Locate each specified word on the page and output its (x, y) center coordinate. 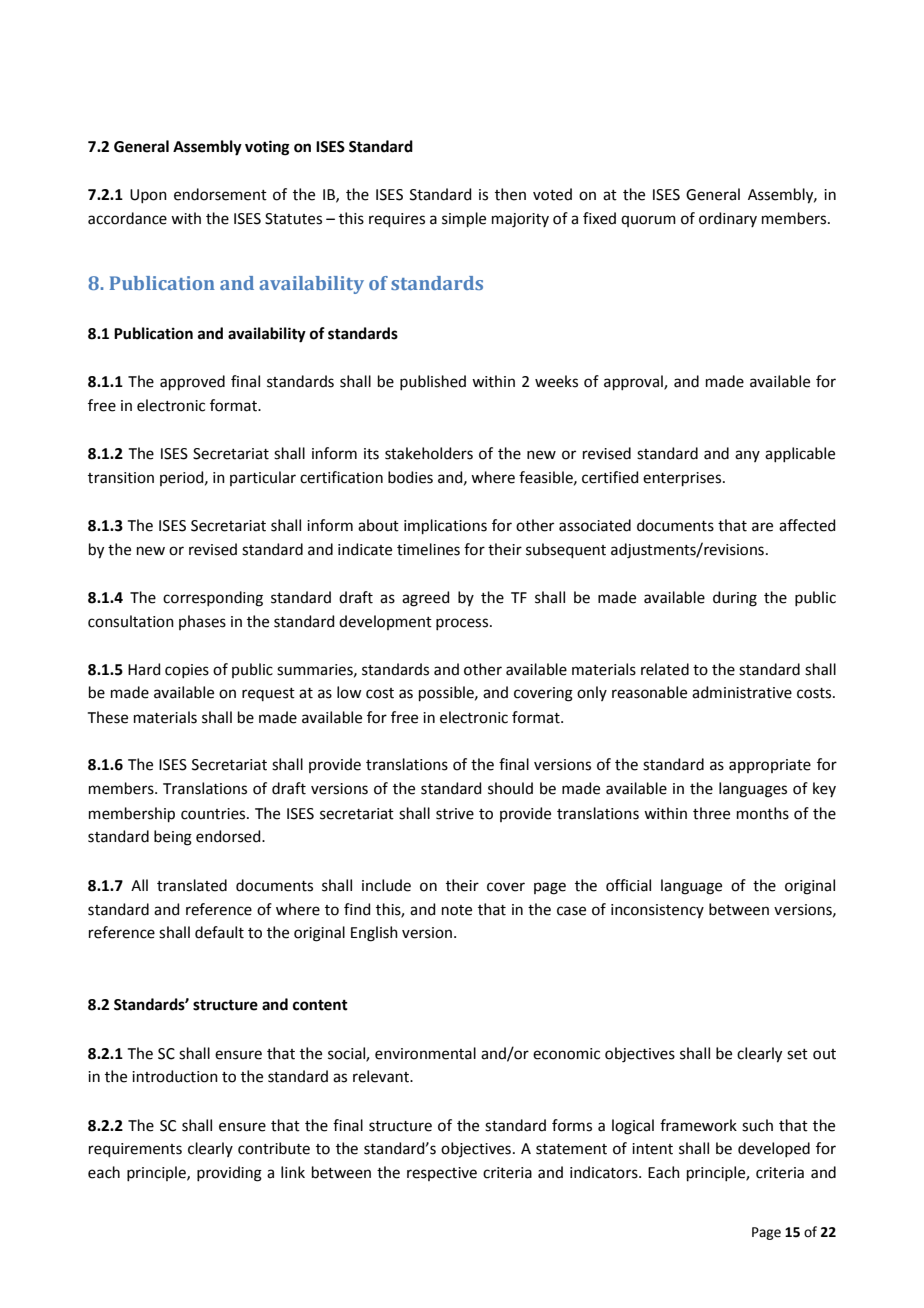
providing (229, 1174)
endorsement (220, 194)
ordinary (728, 219)
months (763, 813)
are (762, 527)
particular (263, 478)
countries (214, 814)
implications (445, 526)
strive (455, 814)
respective (442, 1174)
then (510, 194)
